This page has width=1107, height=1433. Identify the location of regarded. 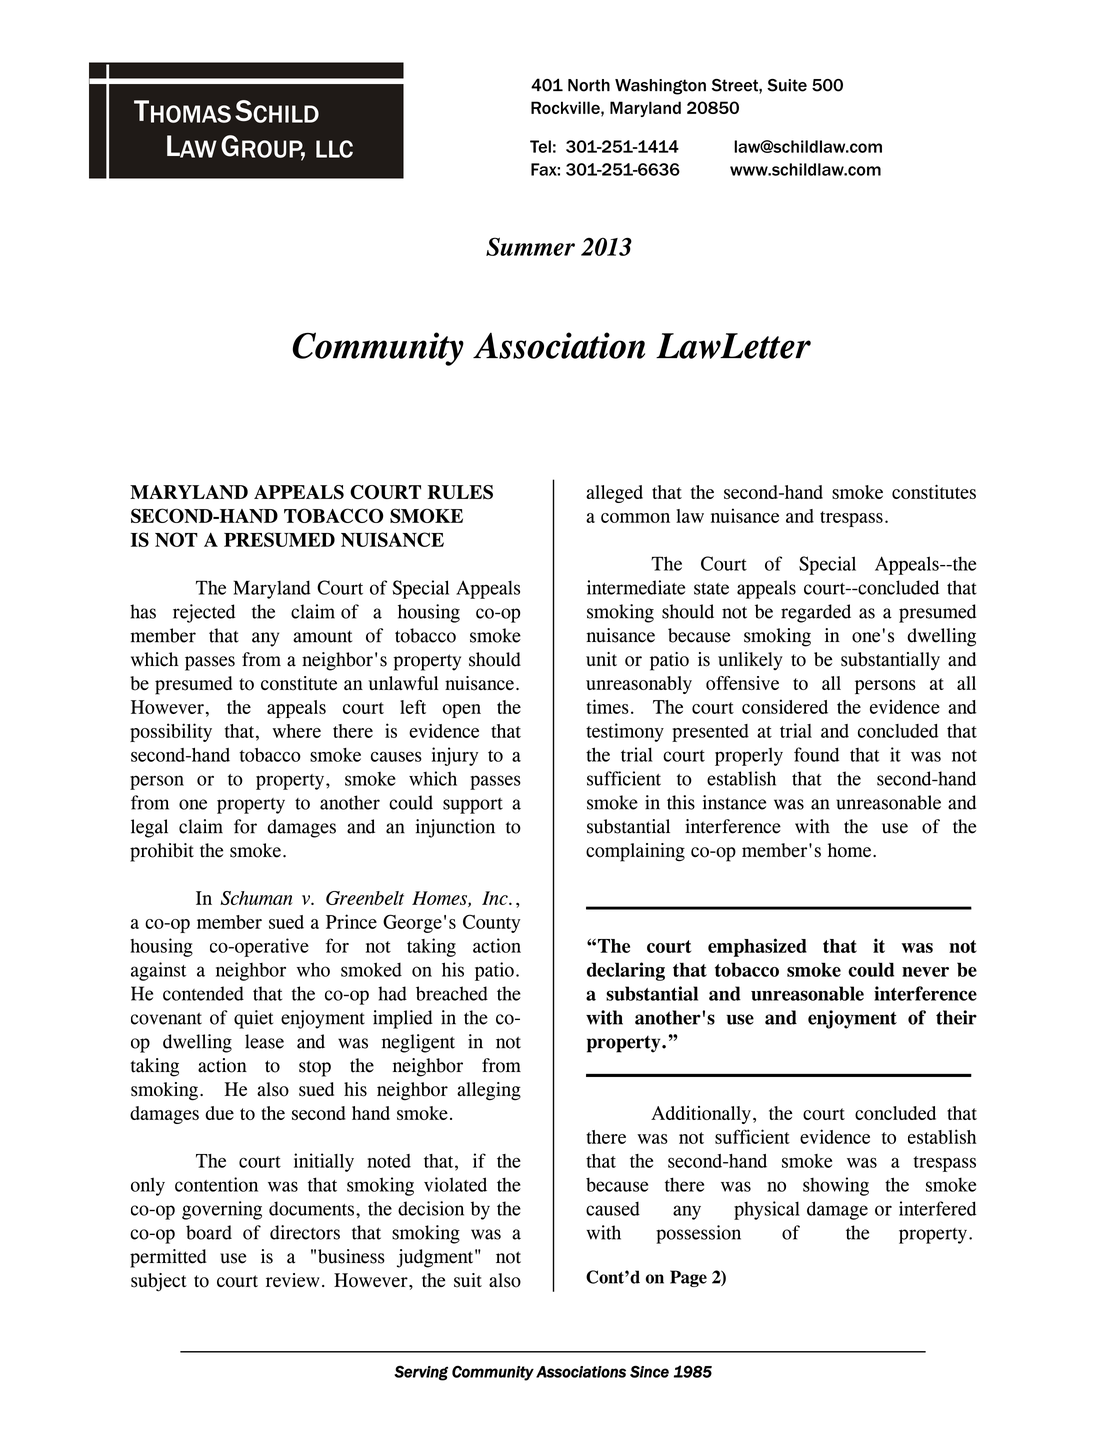
(816, 613).
